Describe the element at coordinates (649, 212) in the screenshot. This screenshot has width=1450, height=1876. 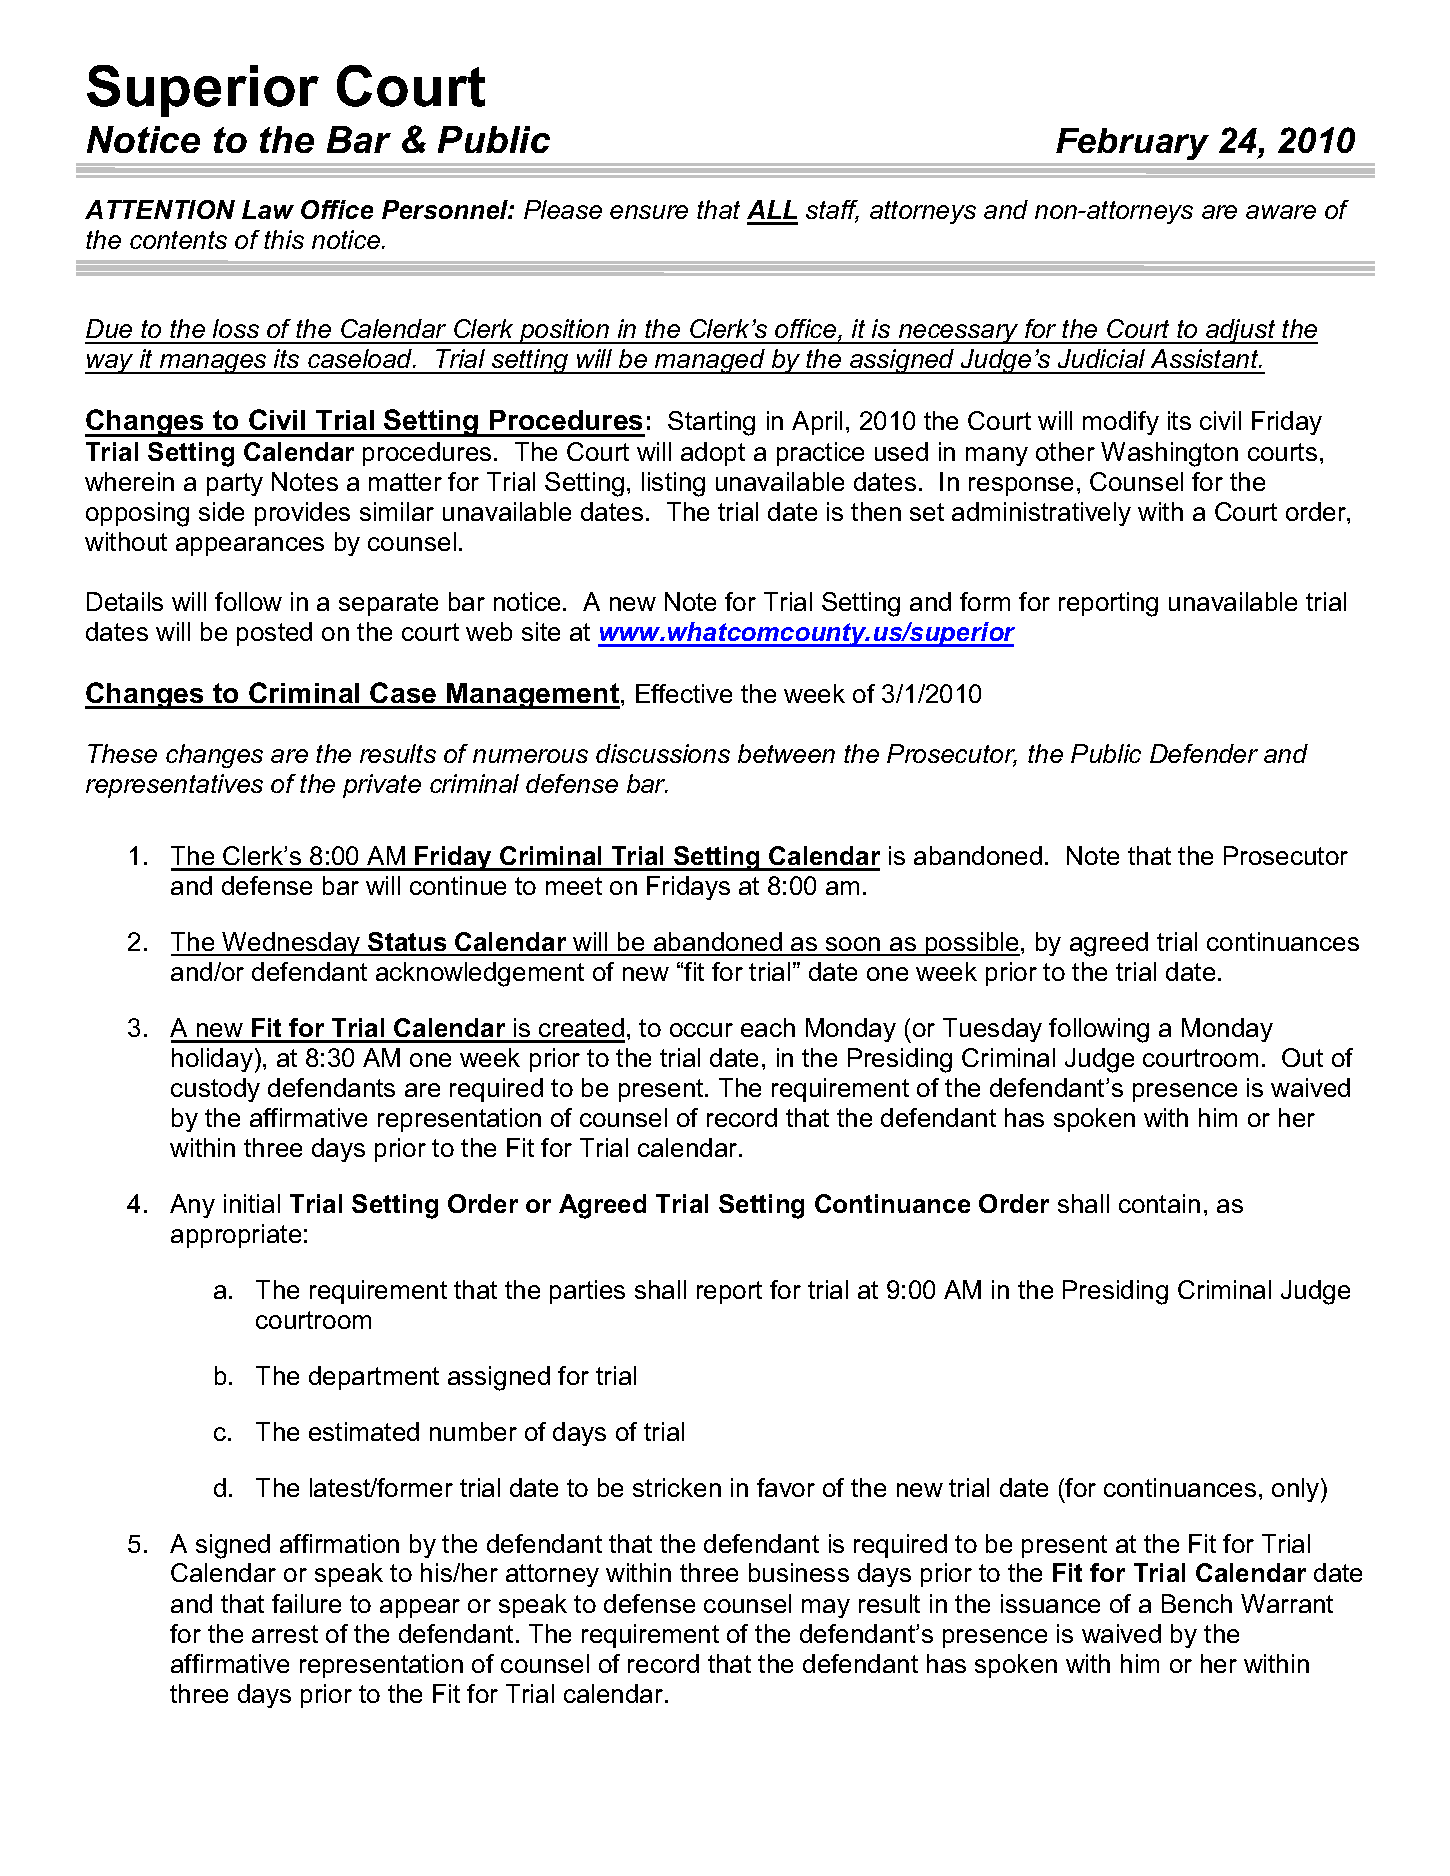
I see `ensure` at that location.
